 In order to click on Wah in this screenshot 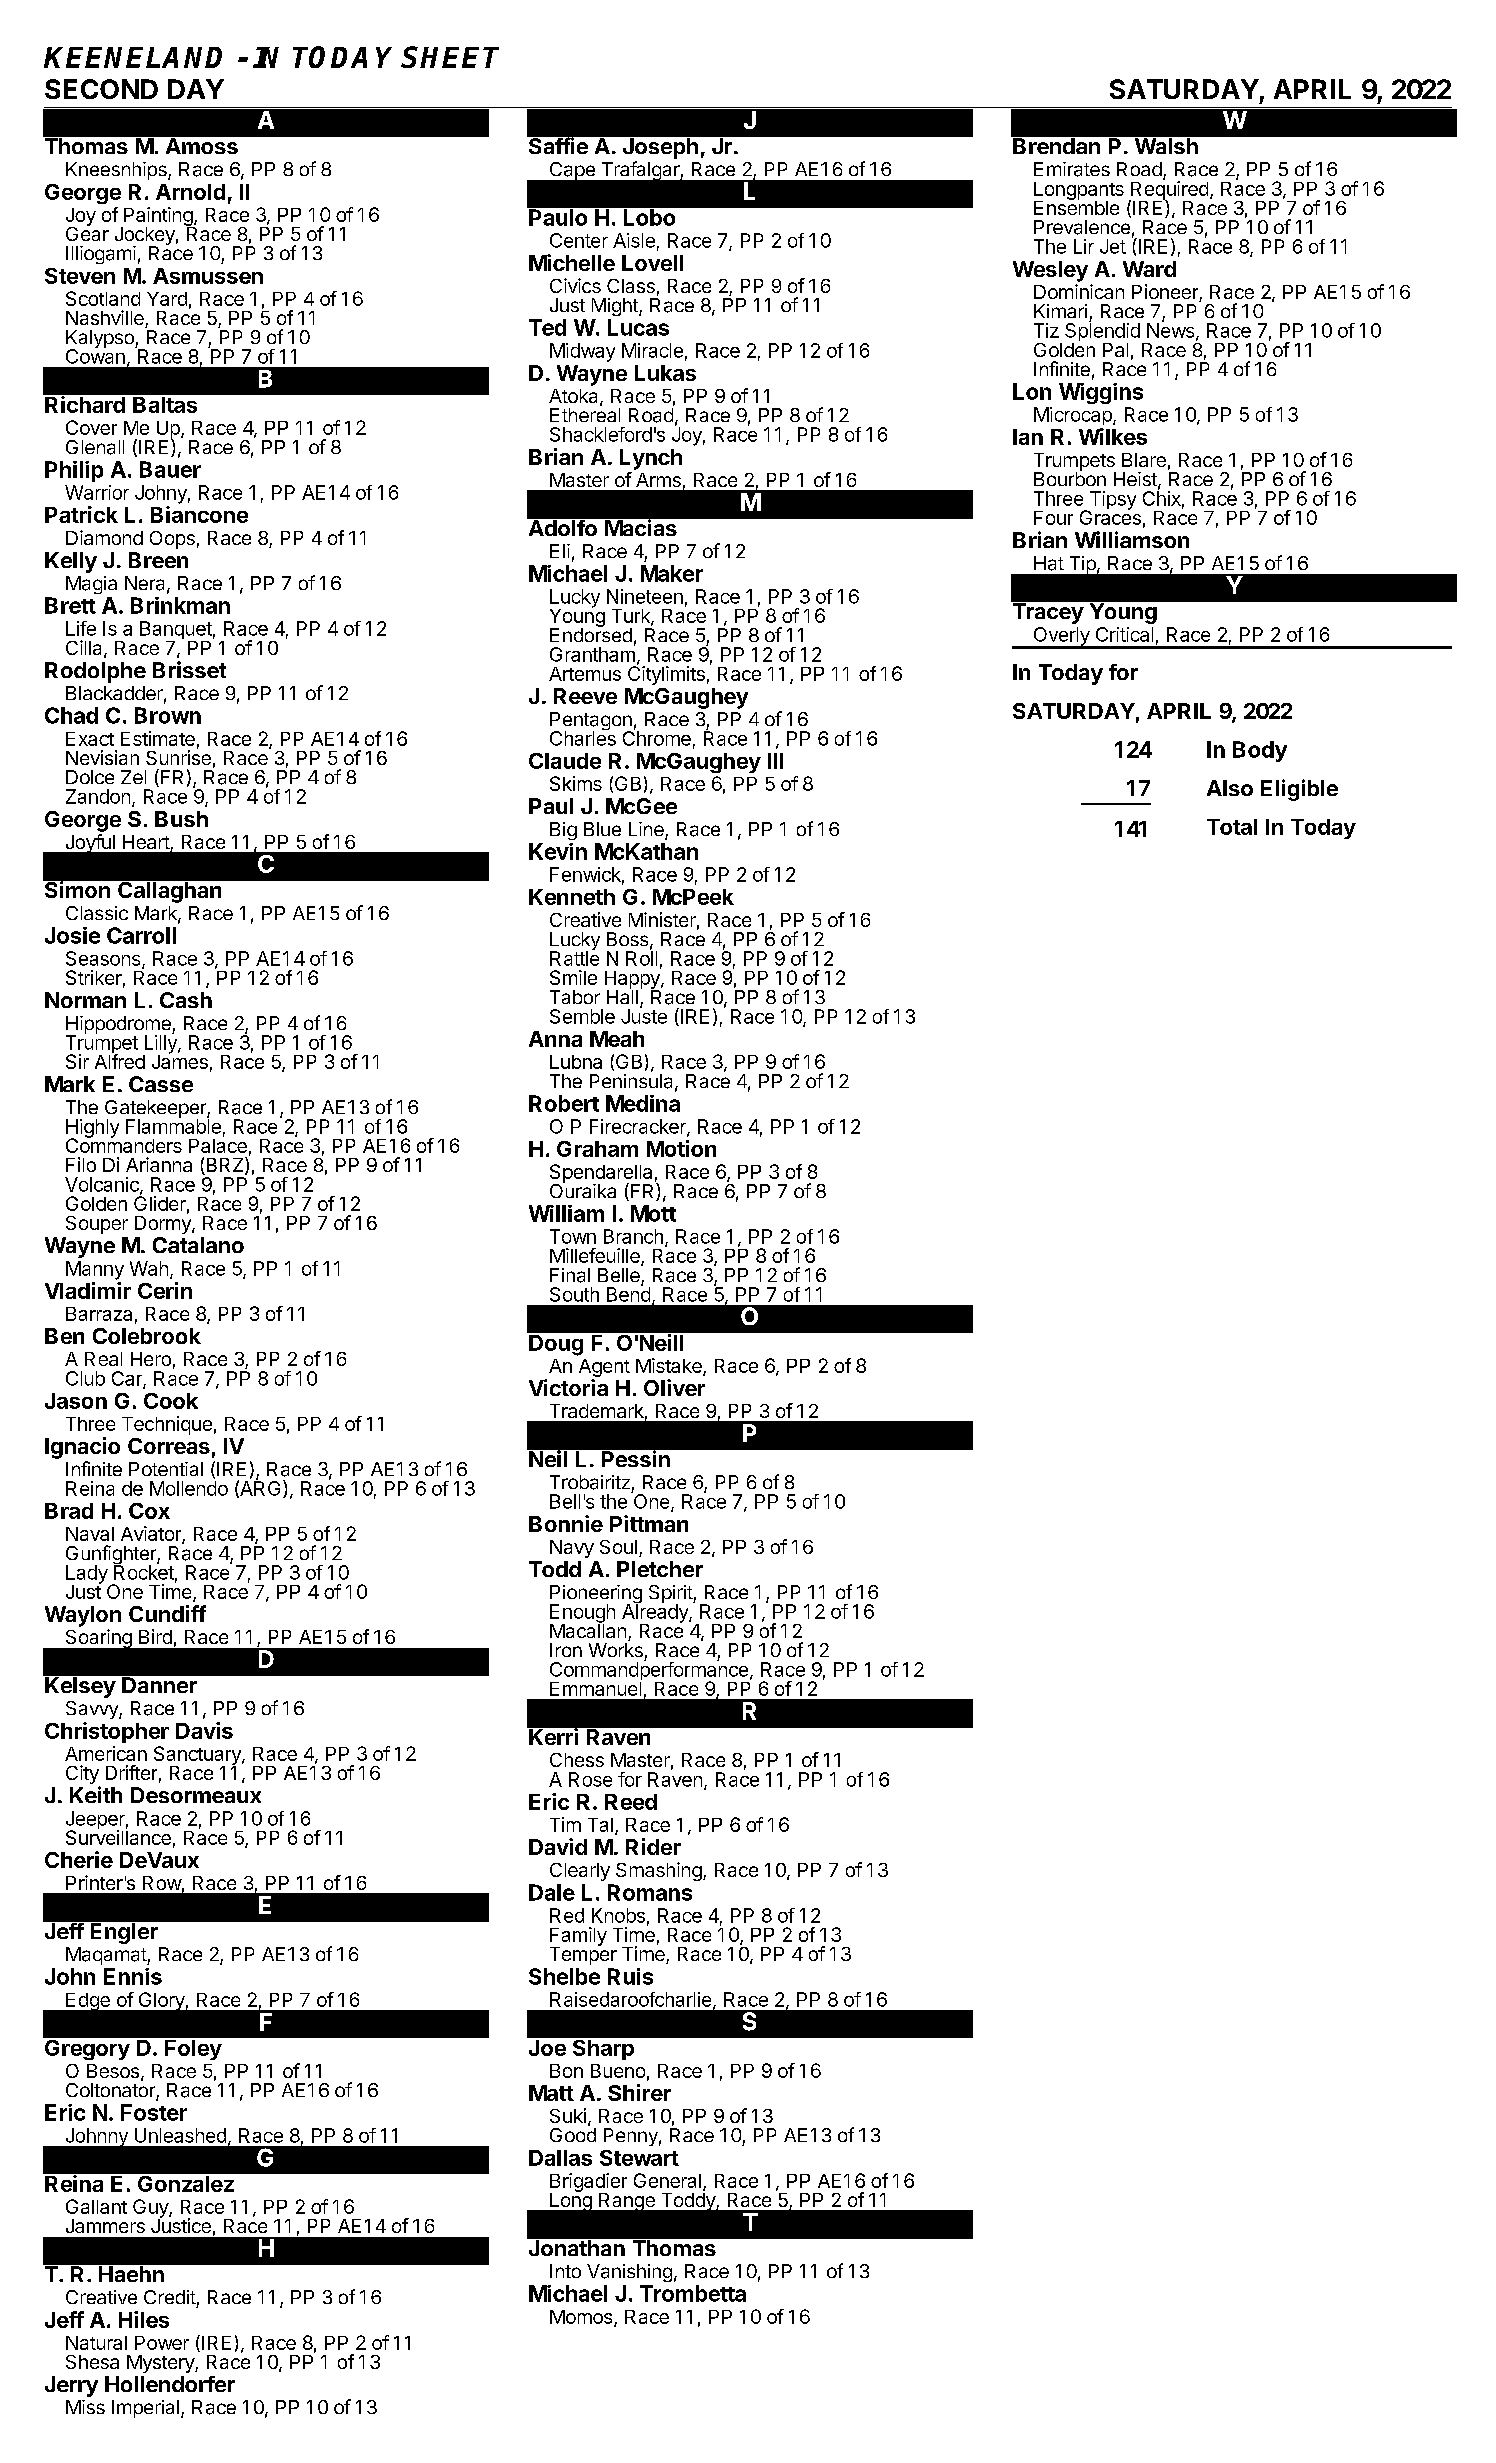, I will do `click(149, 1268)`.
